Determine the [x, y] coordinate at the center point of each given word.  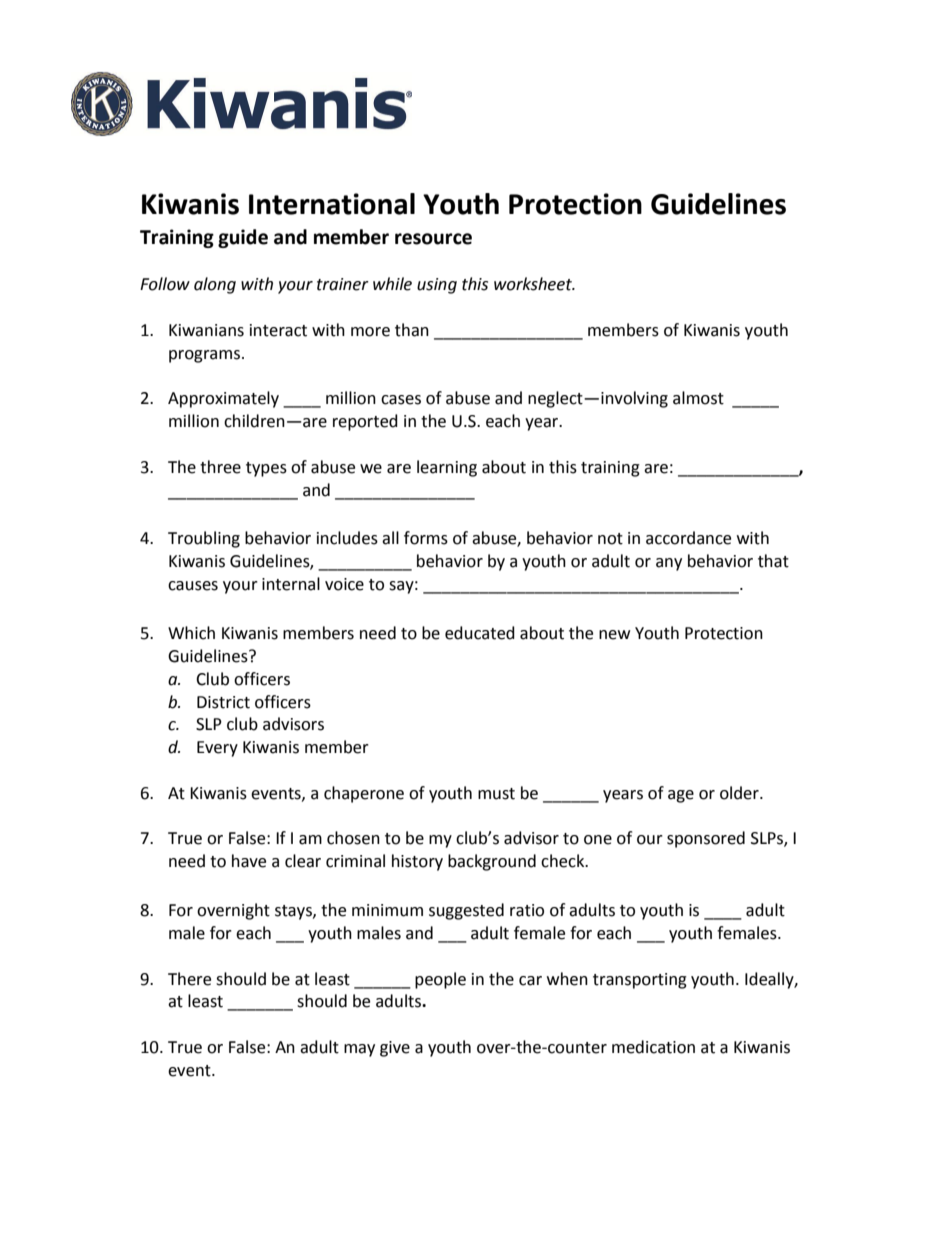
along [215, 285]
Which [191, 633]
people [440, 980]
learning [447, 468]
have [249, 861]
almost [698, 398]
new [614, 635]
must [496, 794]
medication [653, 1047]
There [189, 979]
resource [433, 239]
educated [480, 633]
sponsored [706, 839]
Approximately [223, 399]
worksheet [534, 284]
